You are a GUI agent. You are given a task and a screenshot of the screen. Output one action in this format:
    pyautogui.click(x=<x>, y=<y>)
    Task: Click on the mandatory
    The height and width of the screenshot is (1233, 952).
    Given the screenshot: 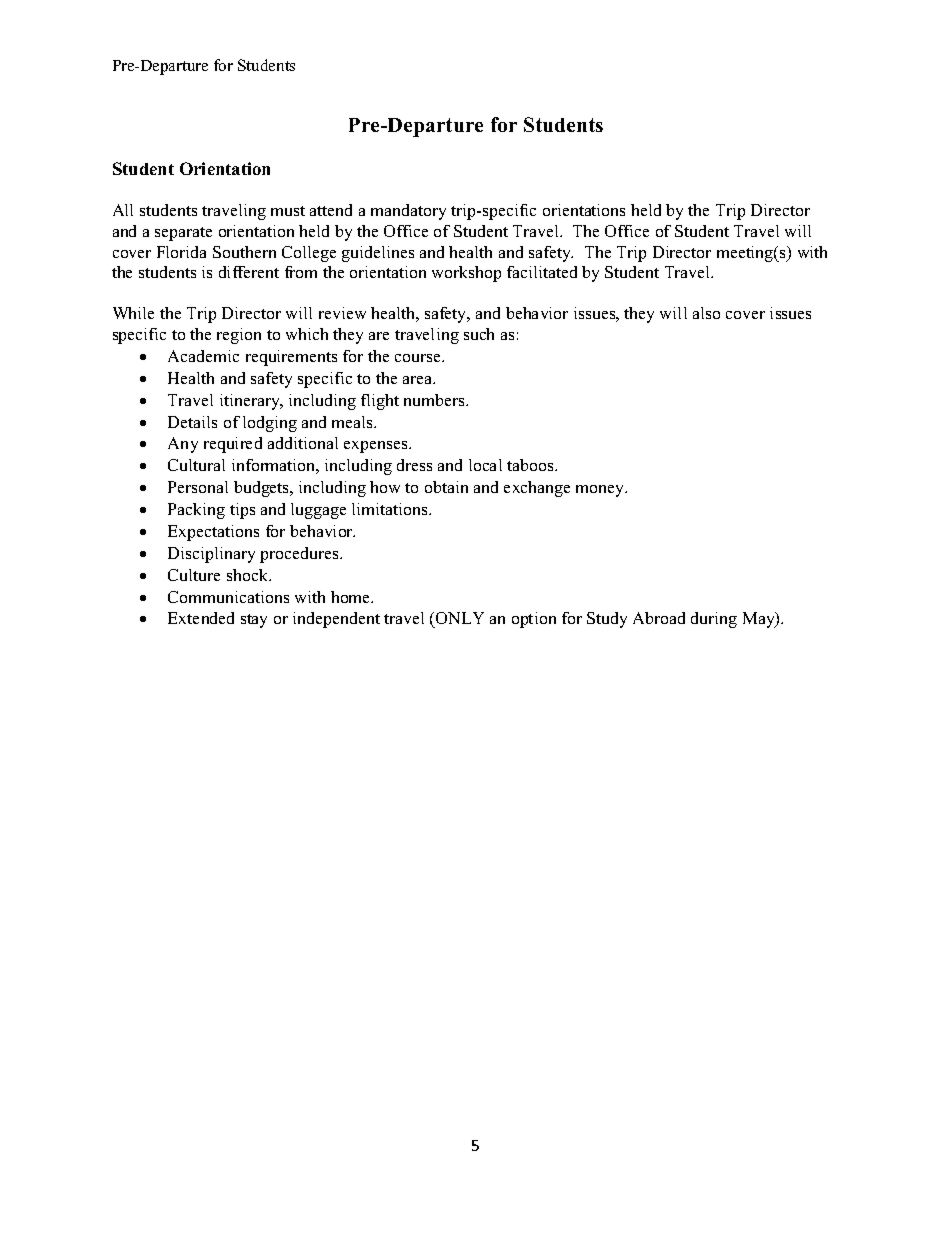 What is the action you would take?
    pyautogui.click(x=408, y=212)
